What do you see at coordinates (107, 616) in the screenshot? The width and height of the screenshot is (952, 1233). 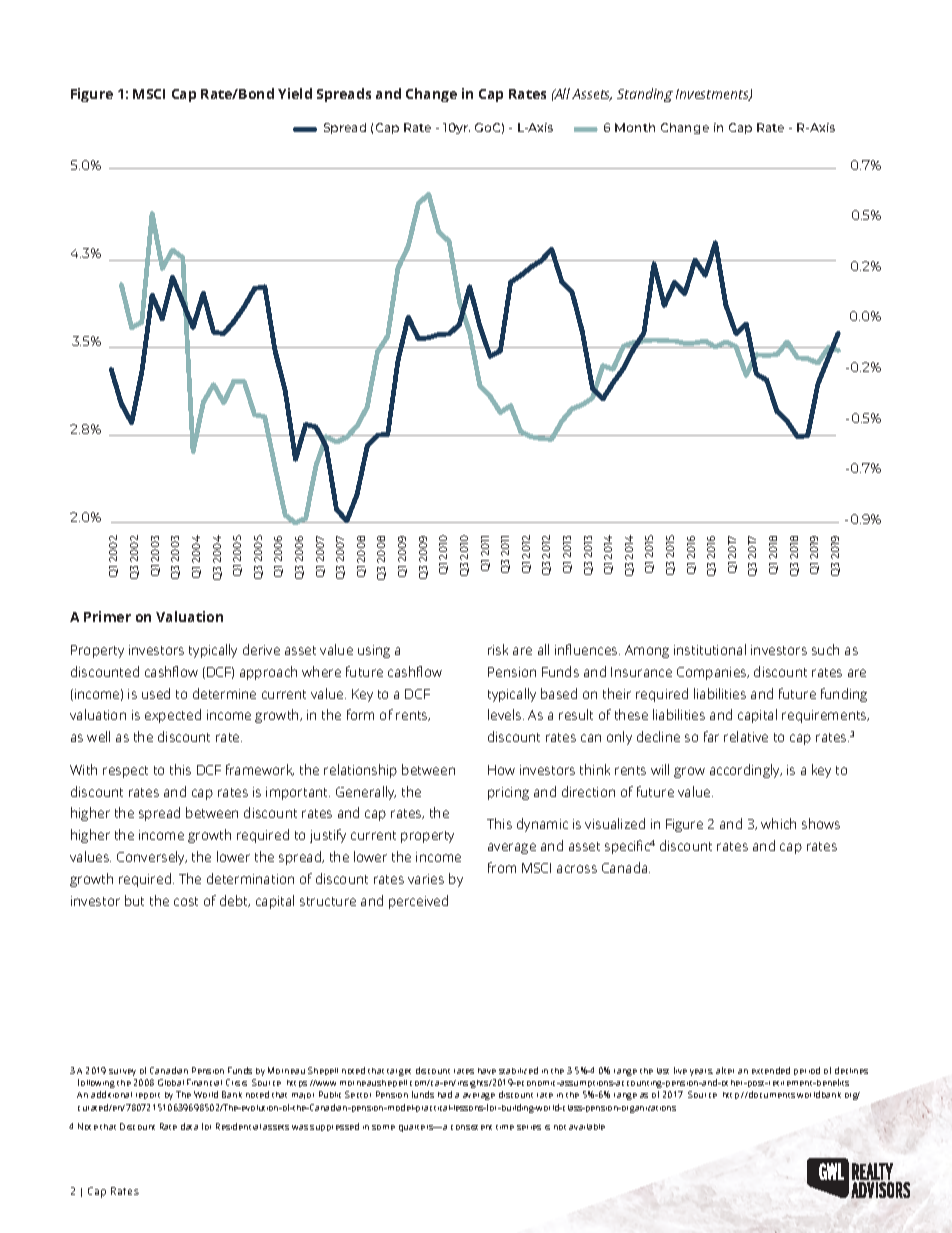 I see `Primer` at bounding box center [107, 616].
